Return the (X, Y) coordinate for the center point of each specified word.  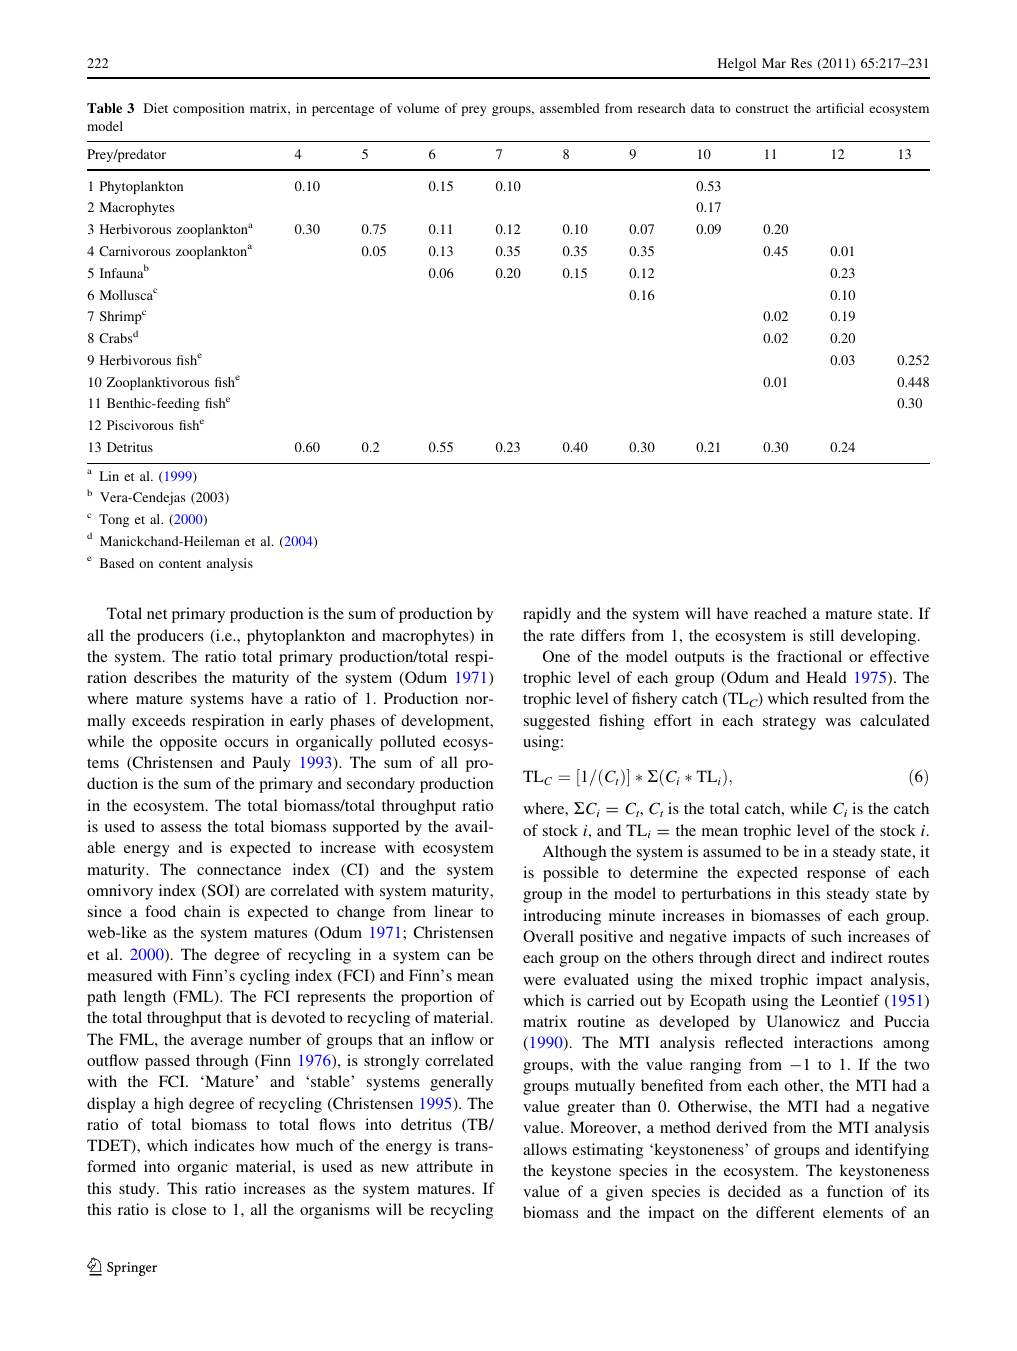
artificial (840, 108)
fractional (809, 656)
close (189, 1209)
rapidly (547, 615)
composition (208, 109)
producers (170, 637)
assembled (570, 108)
